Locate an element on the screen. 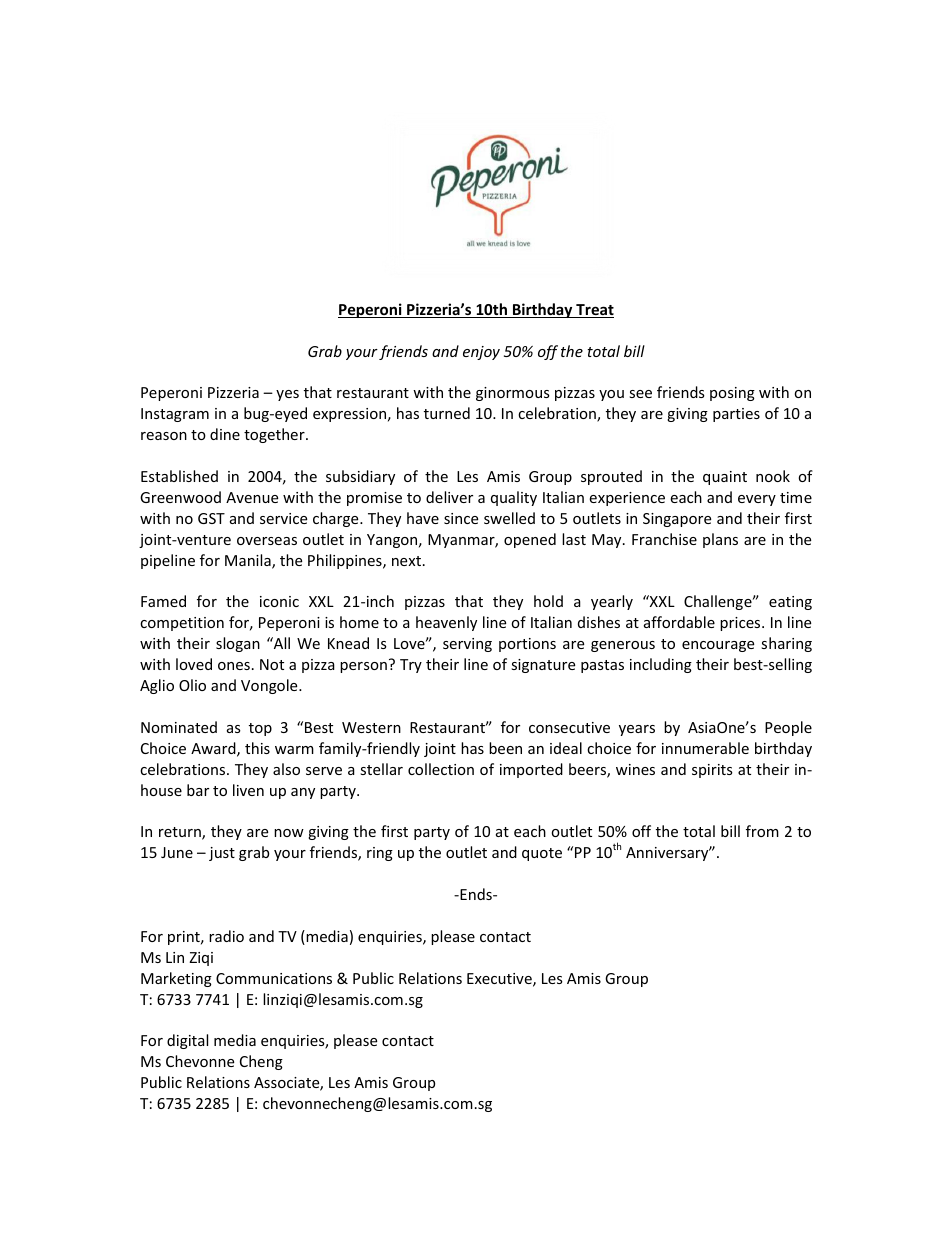 The height and width of the screenshot is (1233, 952). serving is located at coordinates (467, 645).
